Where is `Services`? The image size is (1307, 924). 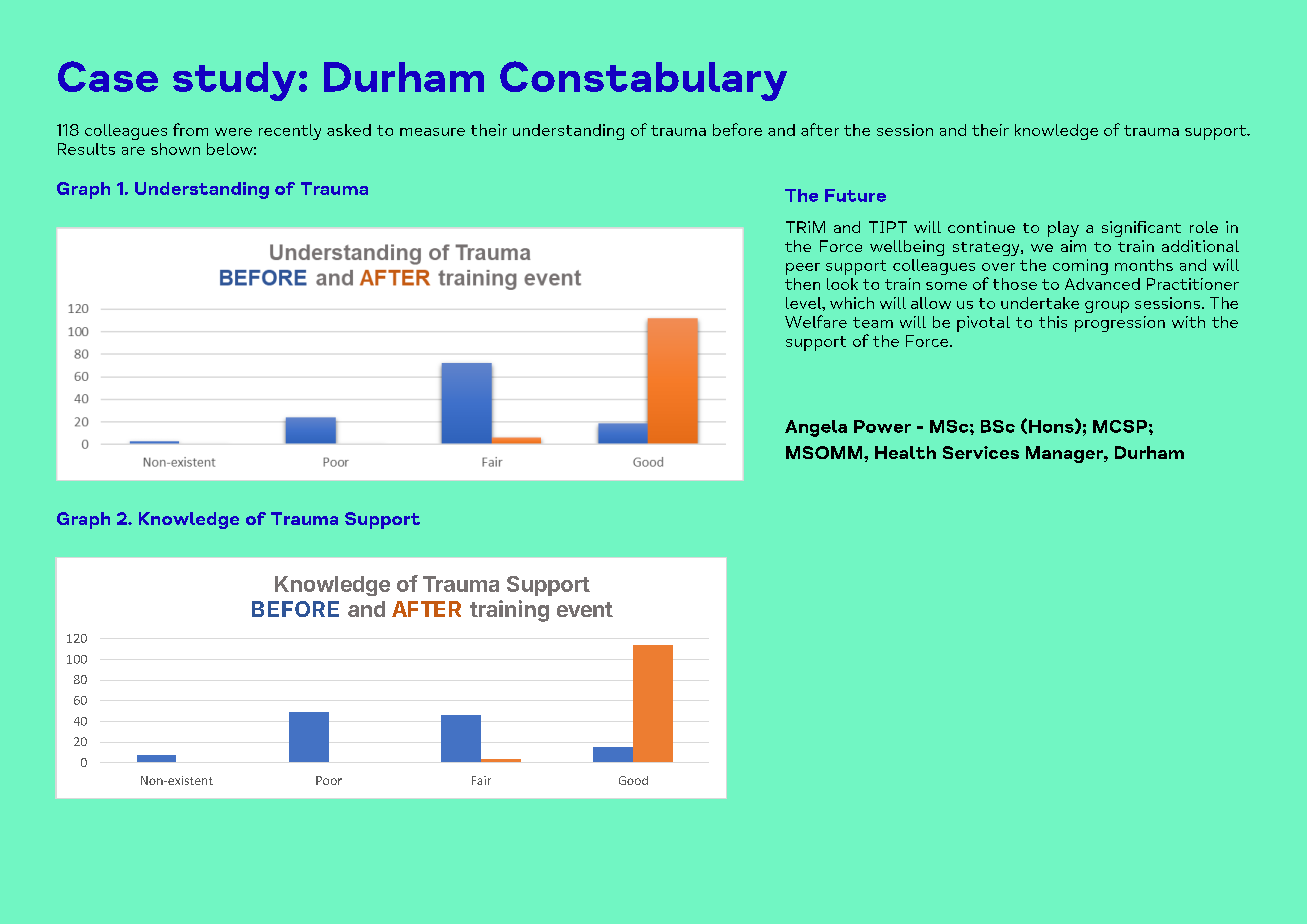
Services is located at coordinates (981, 452).
